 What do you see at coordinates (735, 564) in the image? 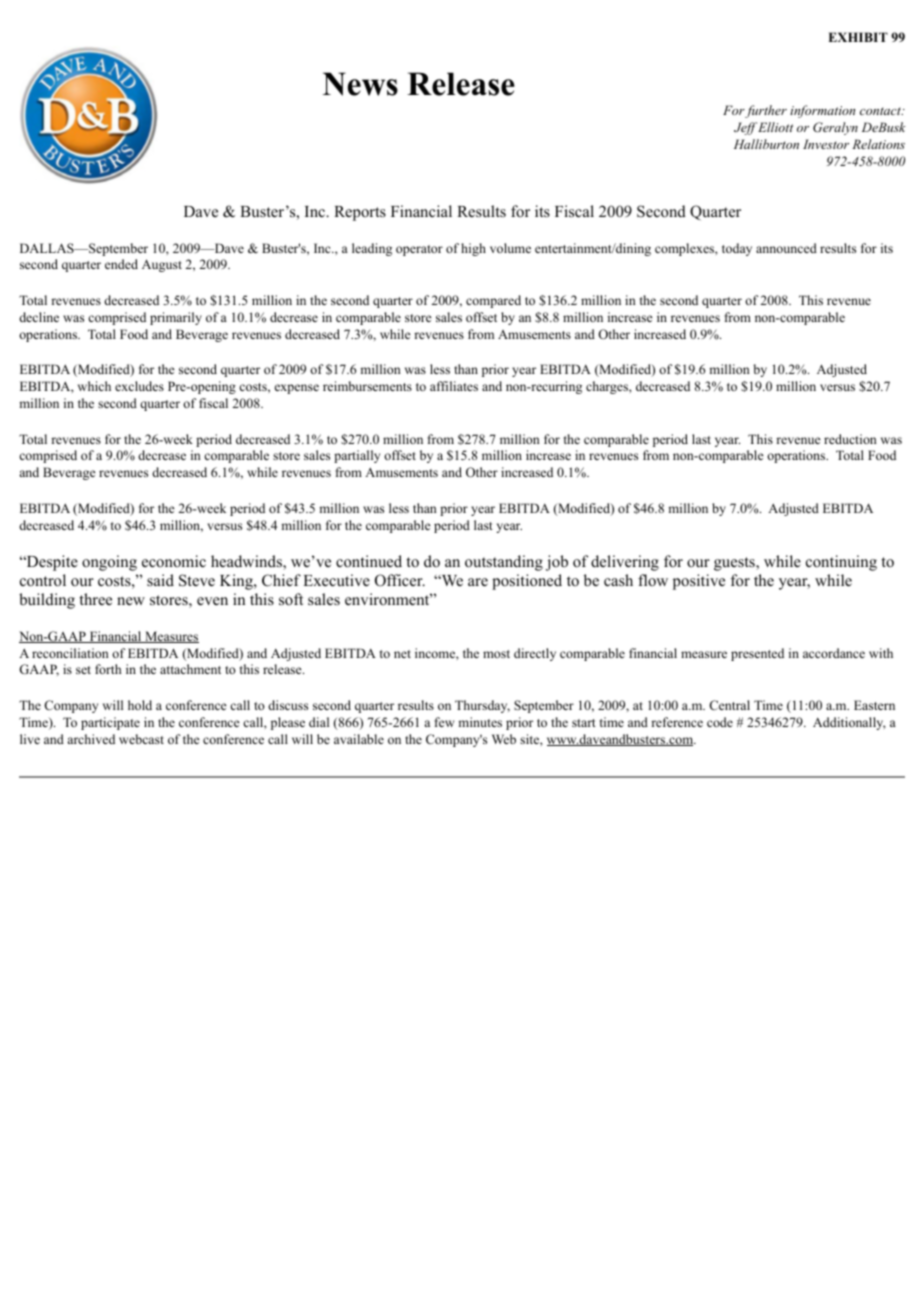
I see `guests` at bounding box center [735, 564].
